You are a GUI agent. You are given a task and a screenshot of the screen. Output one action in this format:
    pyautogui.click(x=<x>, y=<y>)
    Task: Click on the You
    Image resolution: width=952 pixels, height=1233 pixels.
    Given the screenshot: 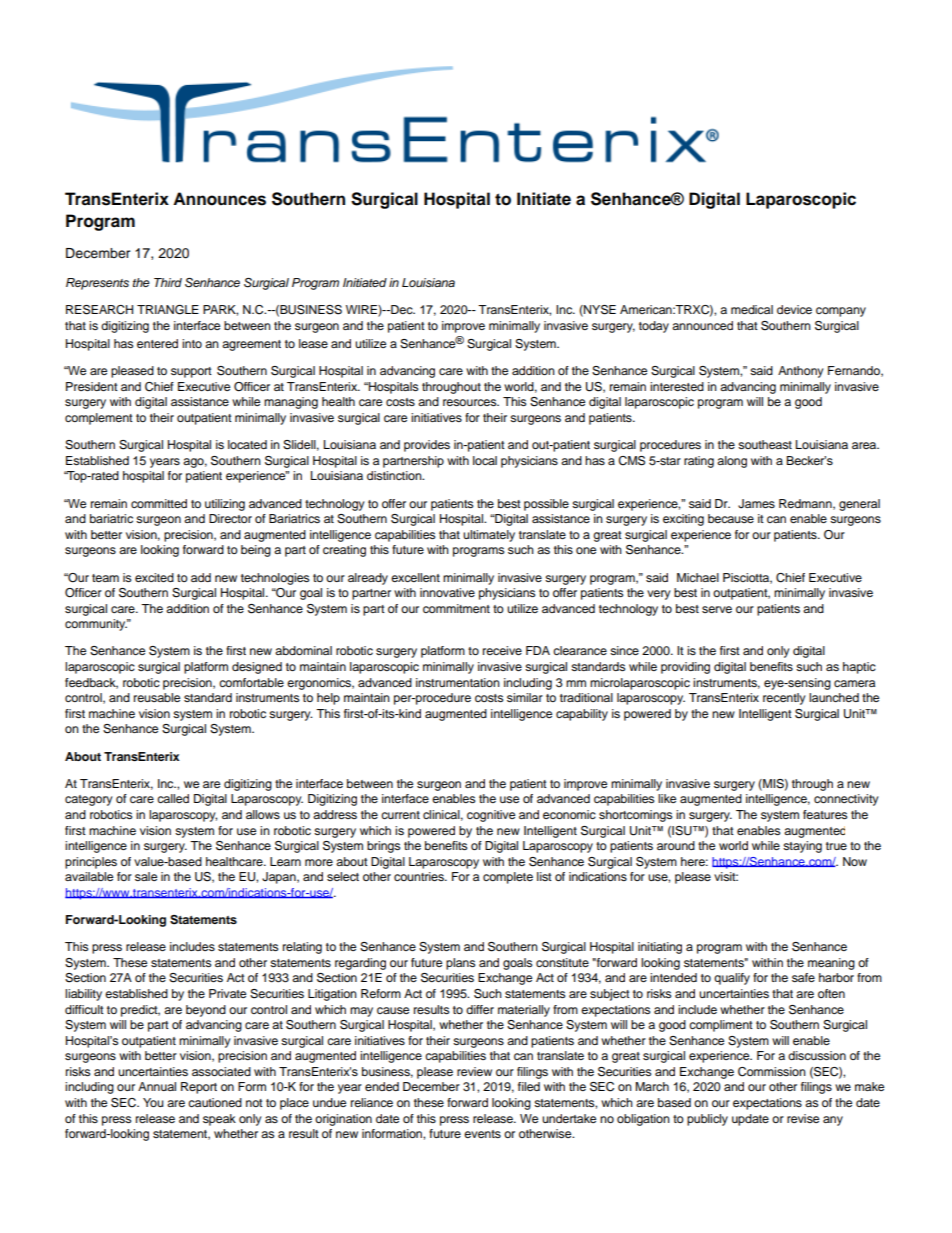 What is the action you would take?
    pyautogui.click(x=153, y=1102)
